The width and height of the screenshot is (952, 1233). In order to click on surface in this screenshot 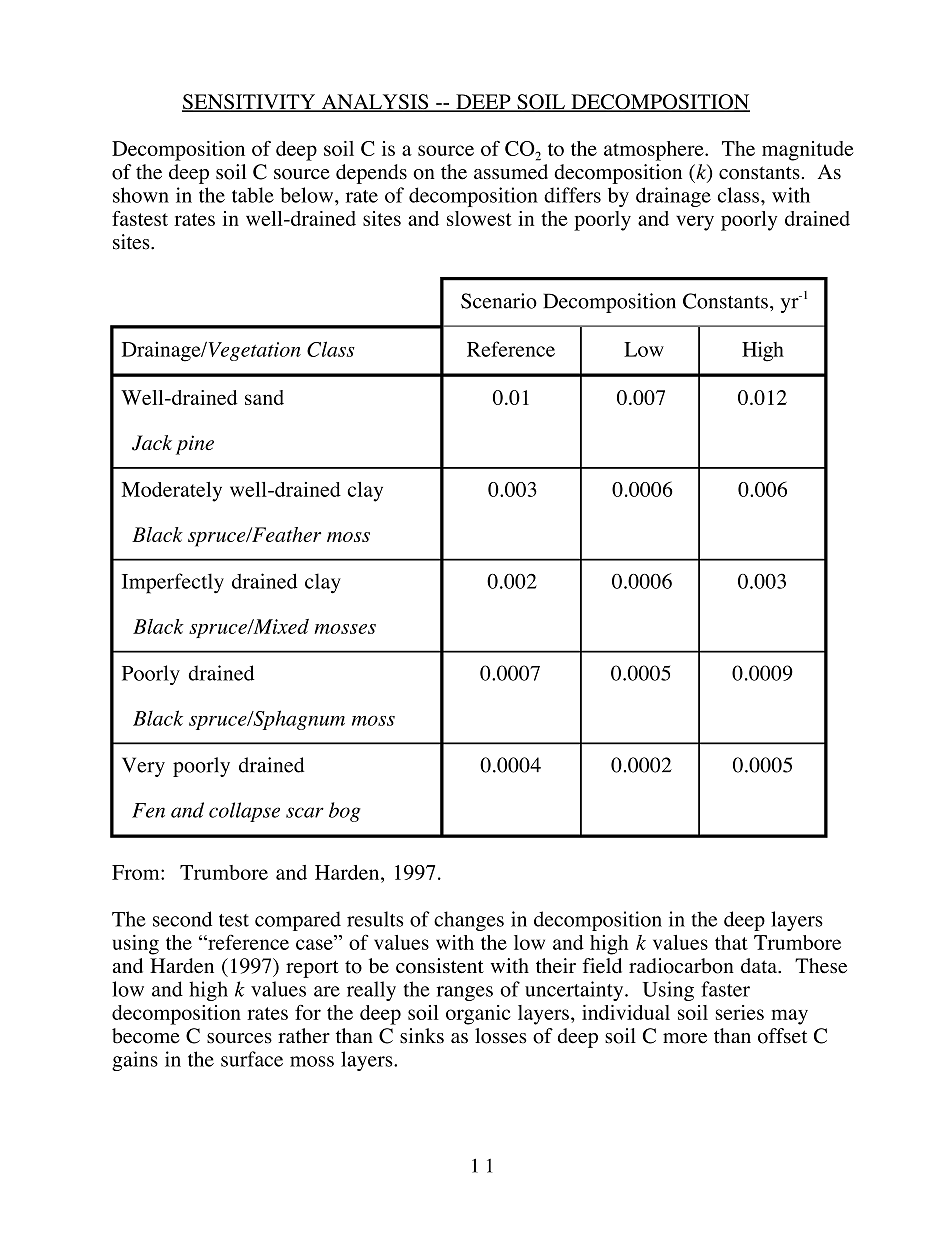, I will do `click(252, 1059)`.
